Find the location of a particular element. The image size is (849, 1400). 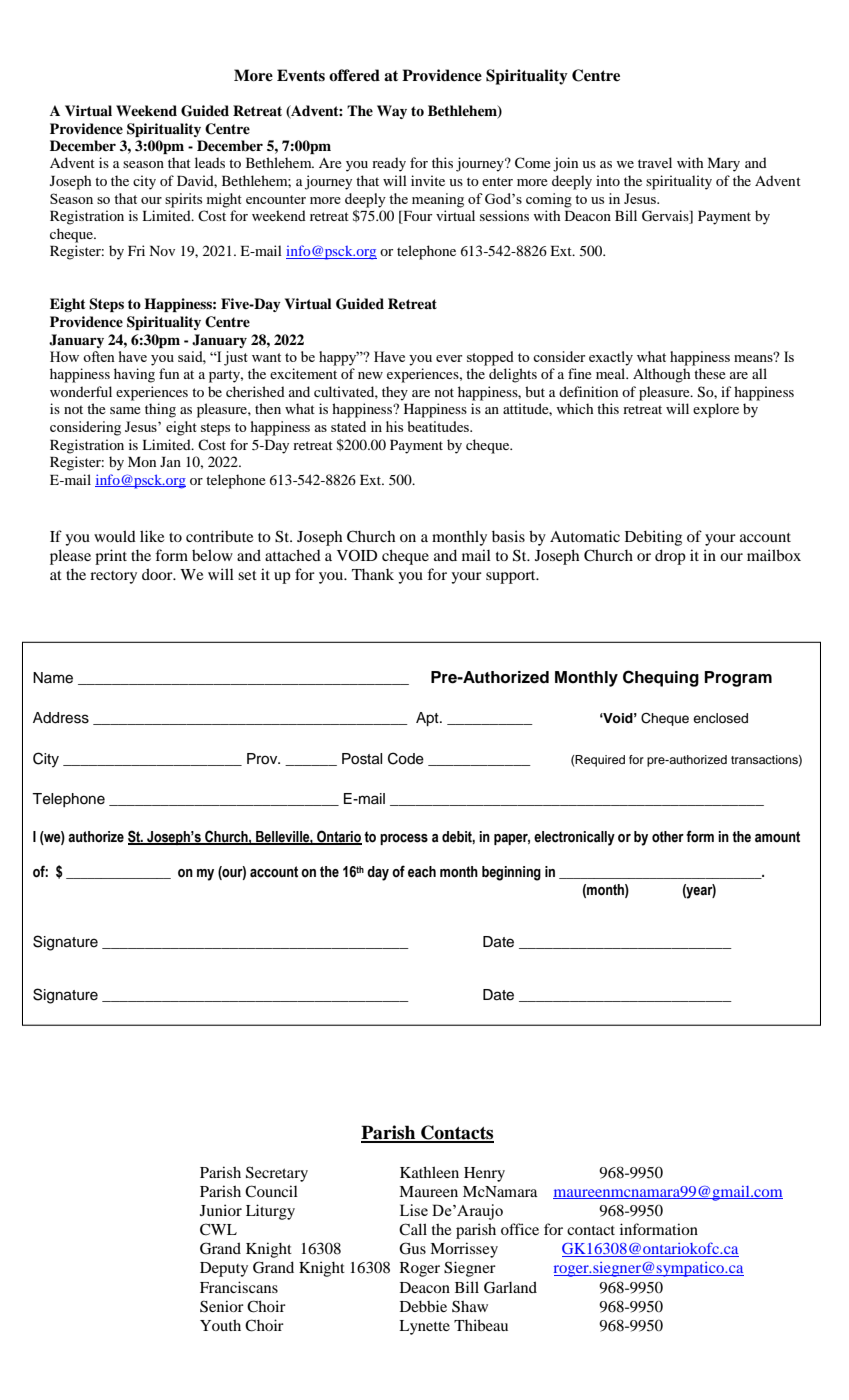

Address is located at coordinates (61, 718).
